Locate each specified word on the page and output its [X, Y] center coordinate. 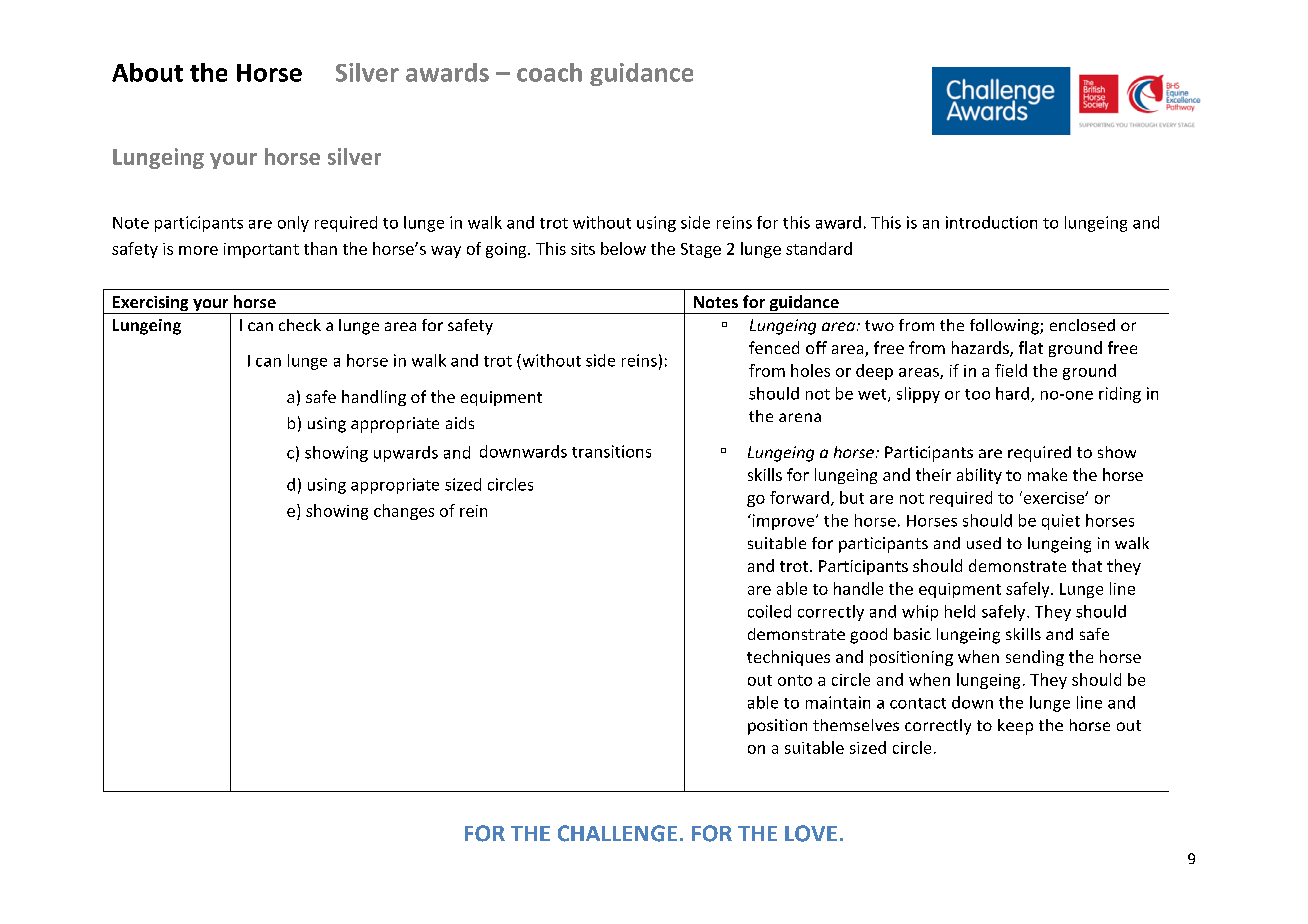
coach [549, 72]
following [1005, 327]
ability [979, 476]
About [147, 72]
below [623, 248]
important [261, 250]
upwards [406, 454]
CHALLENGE [617, 833]
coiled [769, 611]
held [960, 611]
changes [404, 512]
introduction [991, 222]
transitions [611, 451]
